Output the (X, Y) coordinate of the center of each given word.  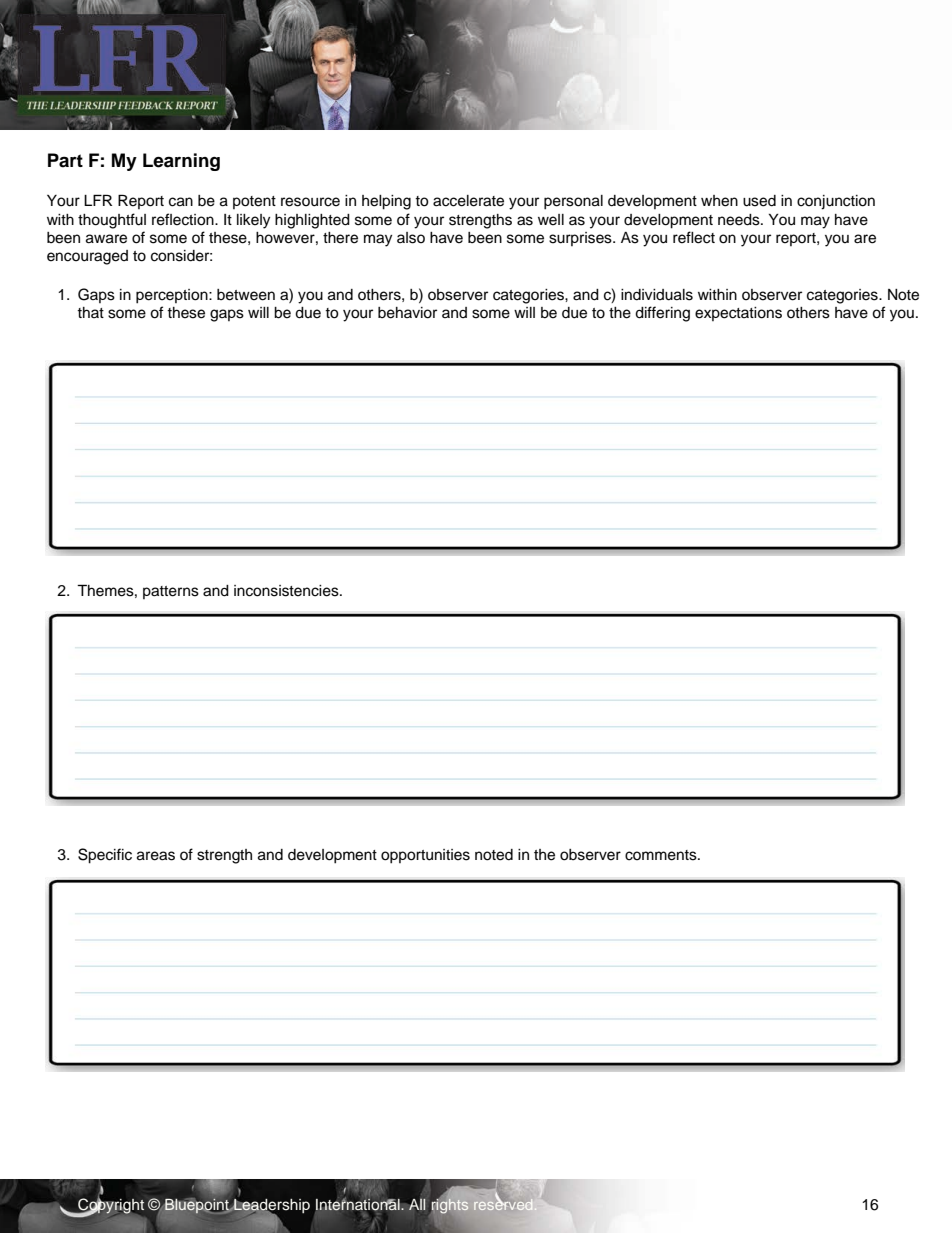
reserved (503, 1203)
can (181, 202)
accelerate (468, 201)
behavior (407, 313)
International (359, 1204)
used (759, 201)
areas (156, 856)
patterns (171, 592)
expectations (738, 314)
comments (662, 855)
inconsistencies (287, 591)
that (90, 312)
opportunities (425, 856)
